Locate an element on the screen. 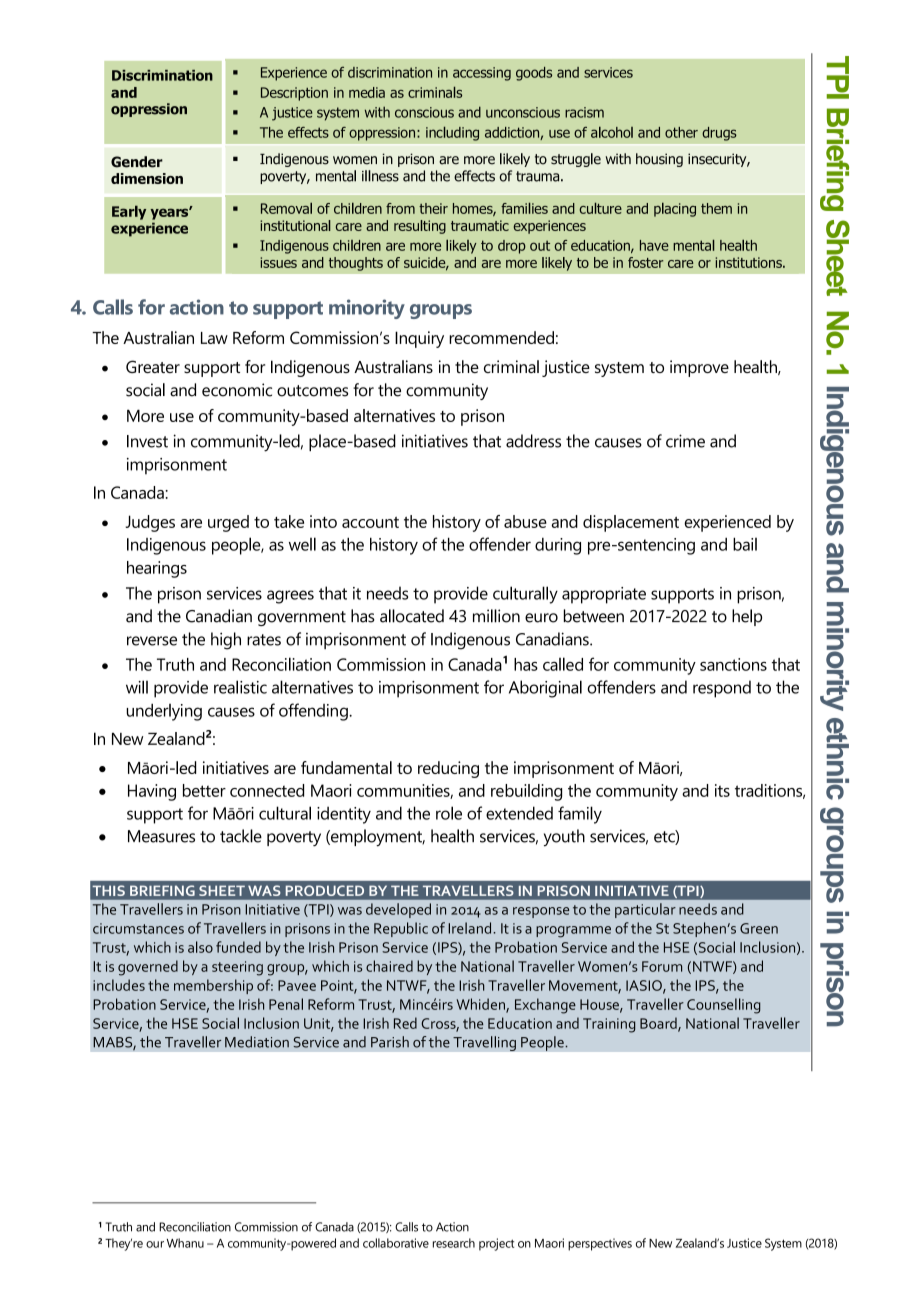  perspectives is located at coordinates (600, 1244).
